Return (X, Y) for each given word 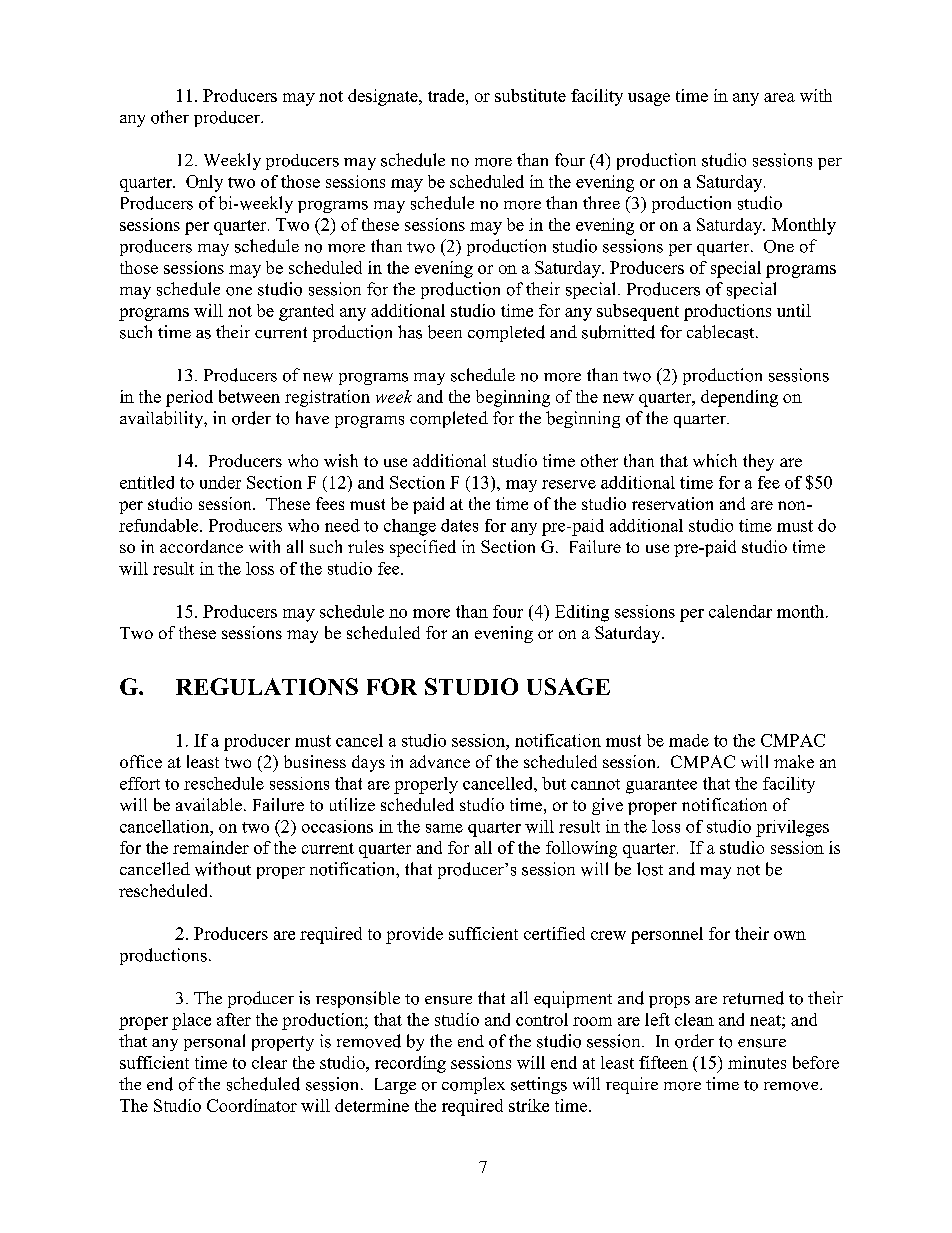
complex (473, 1085)
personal (214, 1042)
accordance (201, 546)
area (779, 97)
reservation (672, 503)
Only (204, 183)
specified (423, 548)
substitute (530, 95)
